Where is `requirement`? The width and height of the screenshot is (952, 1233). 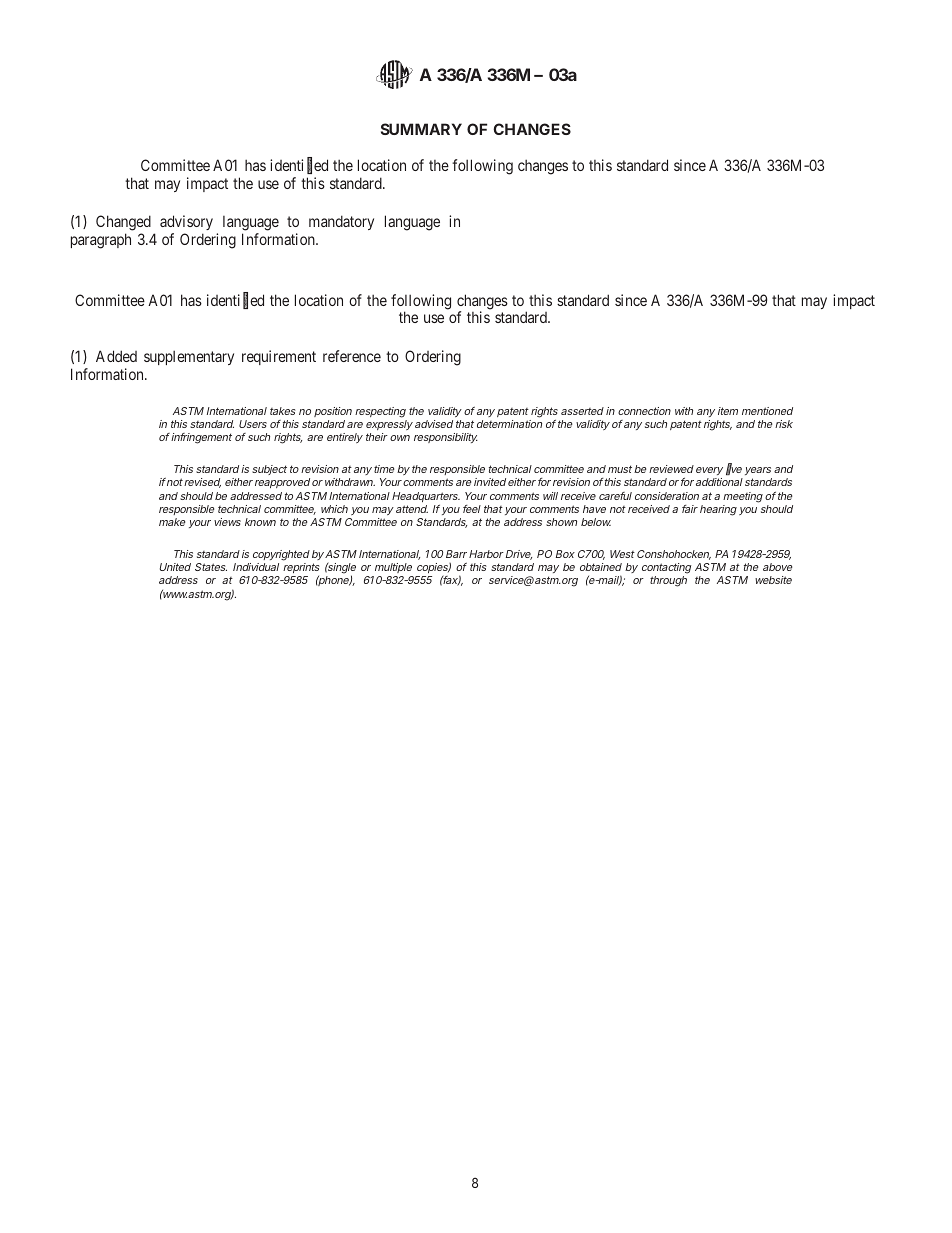 requirement is located at coordinates (279, 357).
